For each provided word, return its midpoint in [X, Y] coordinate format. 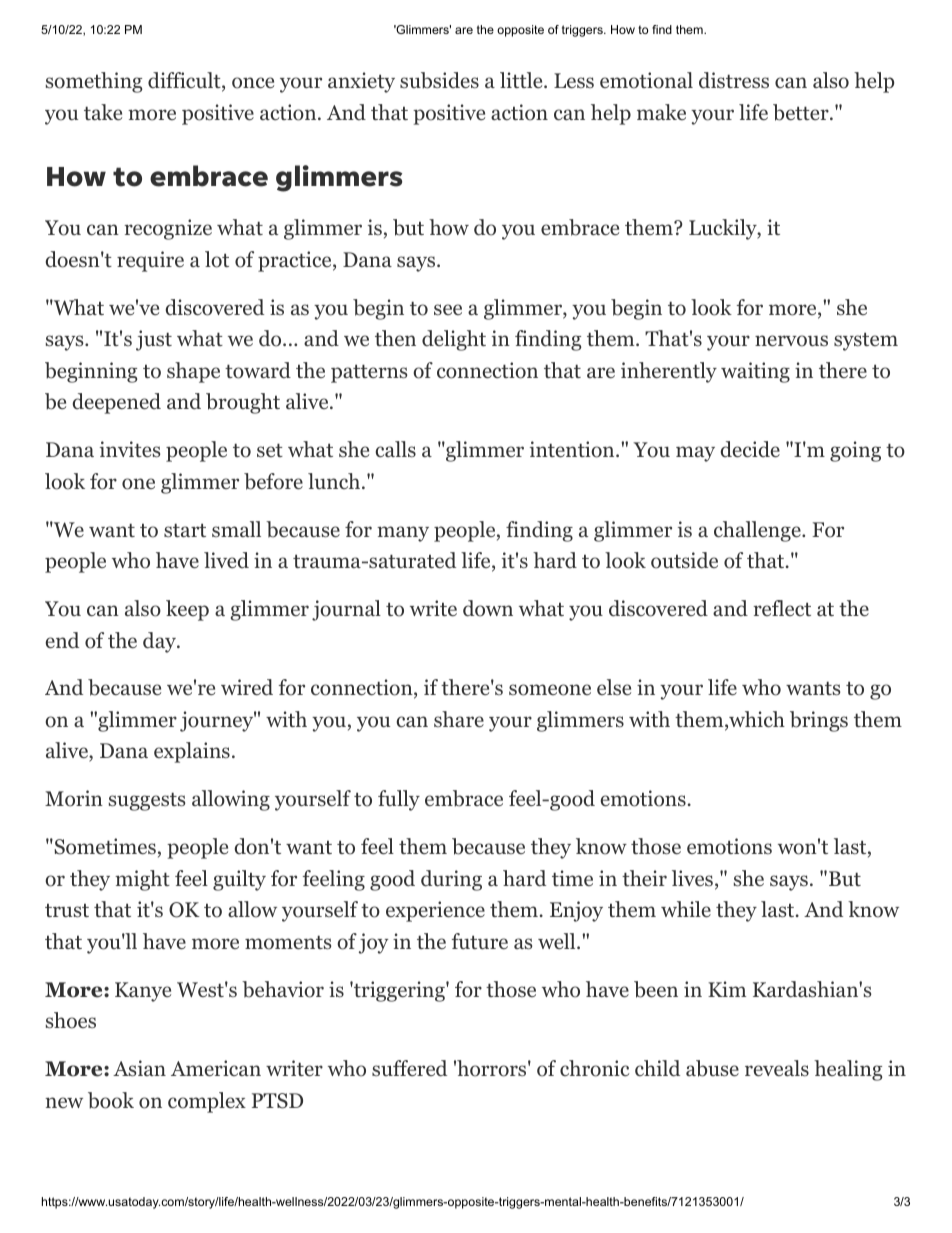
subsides [439, 80]
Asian [139, 1068]
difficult [185, 81]
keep [187, 610]
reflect [782, 608]
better [801, 112]
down [488, 608]
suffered [409, 1068]
